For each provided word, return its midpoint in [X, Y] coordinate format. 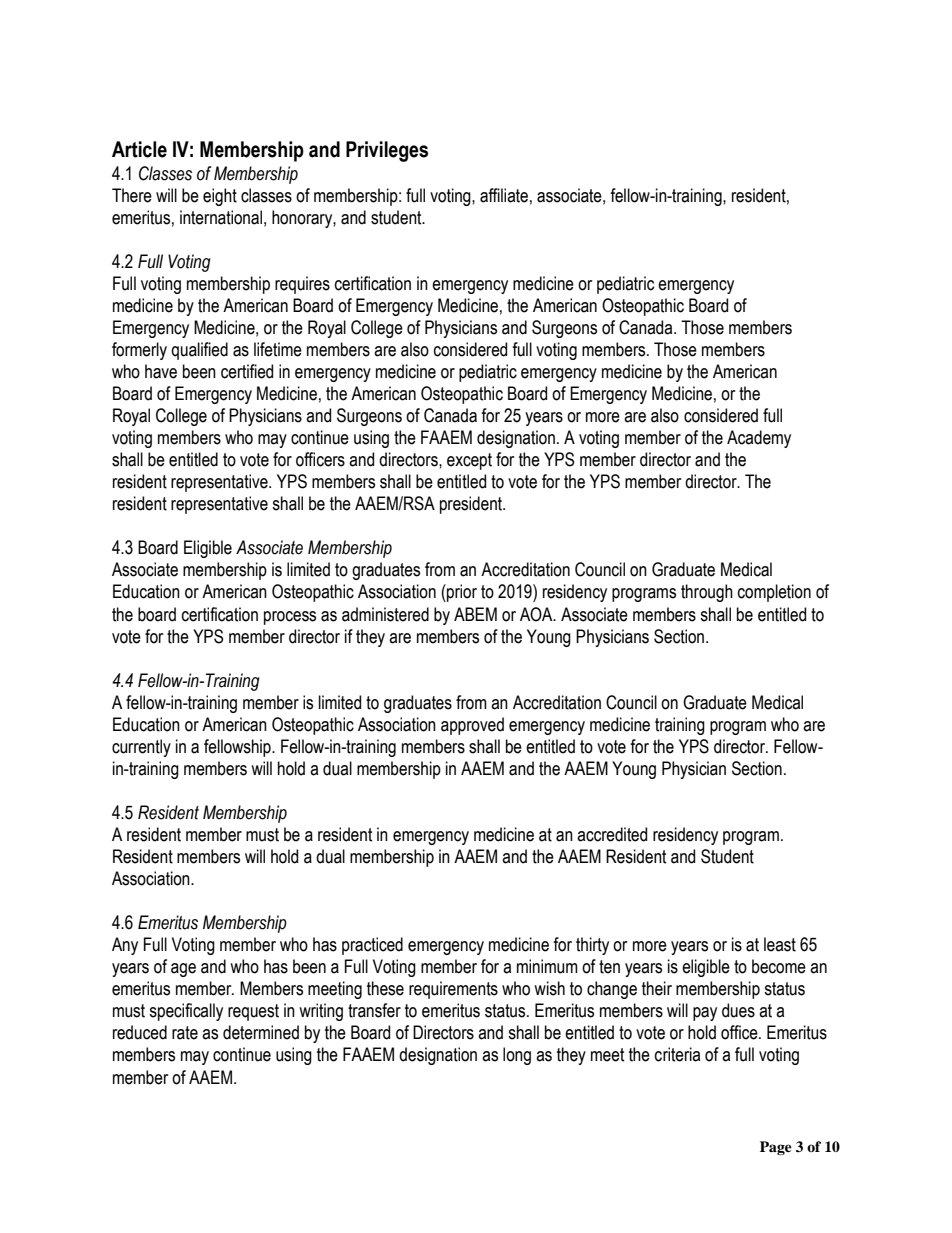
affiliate [504, 195]
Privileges [387, 151]
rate [185, 1033]
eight [220, 197]
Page [776, 1148]
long [517, 1056]
